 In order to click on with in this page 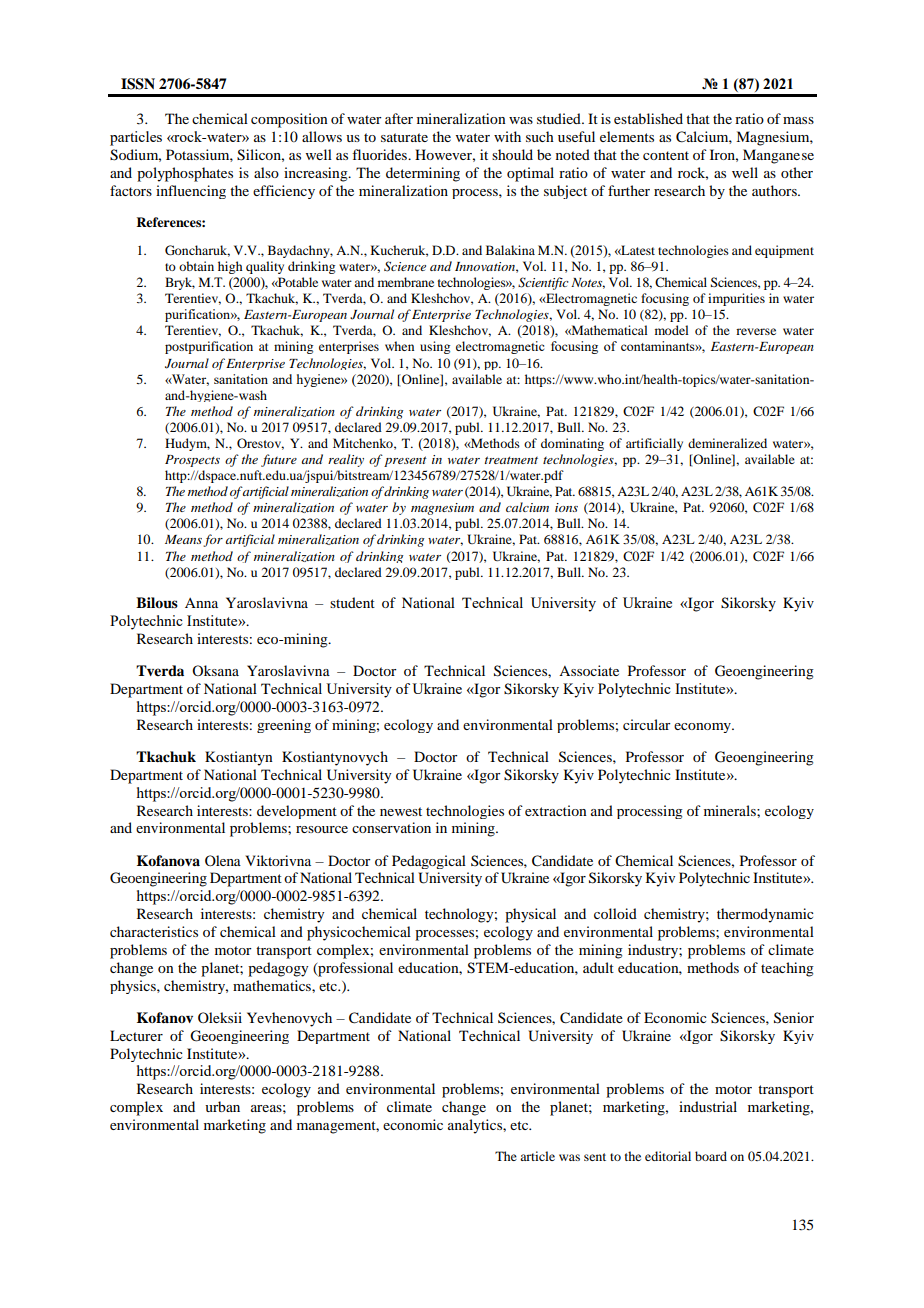, I will do `click(507, 136)`.
